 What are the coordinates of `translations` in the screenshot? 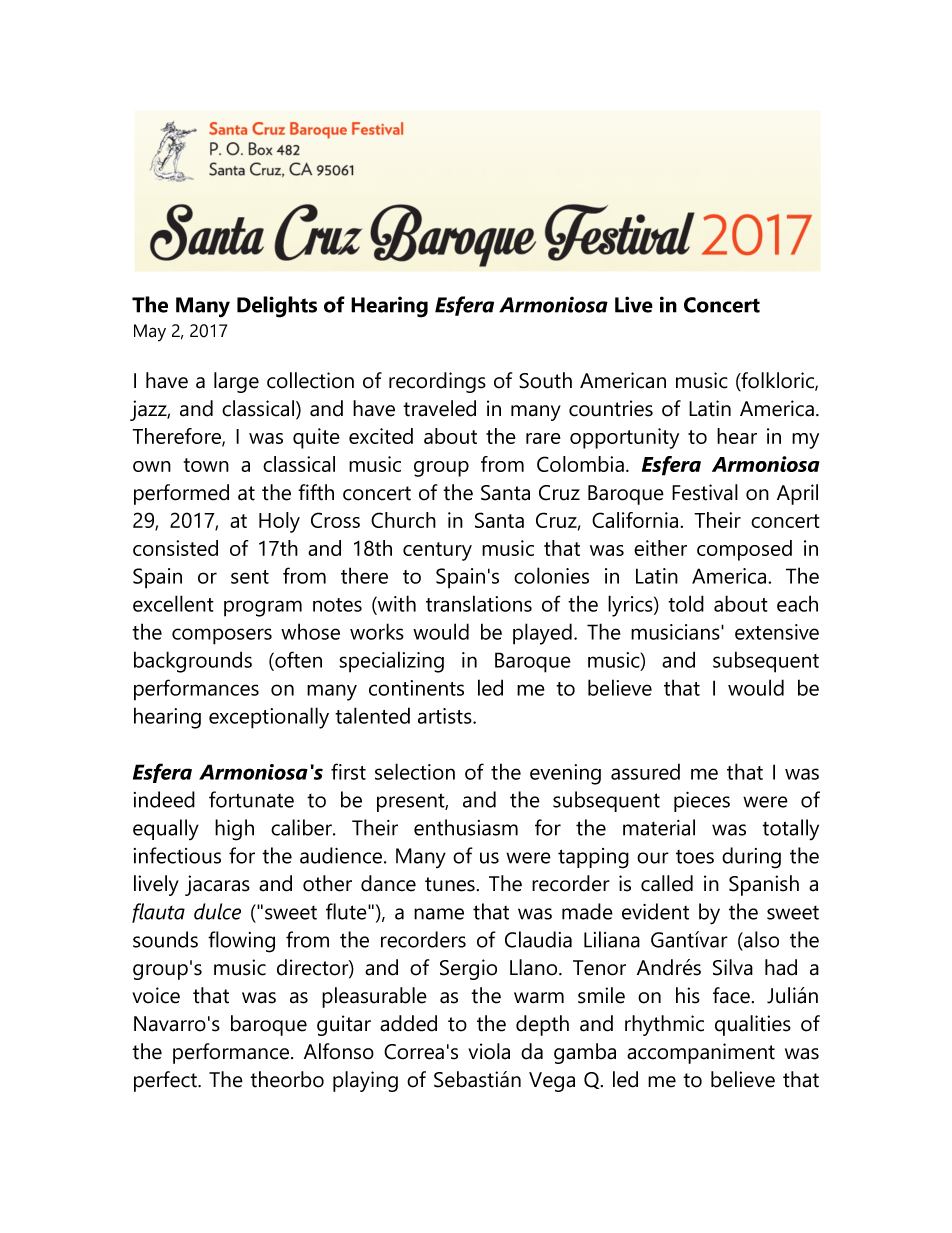 It's located at (479, 603).
